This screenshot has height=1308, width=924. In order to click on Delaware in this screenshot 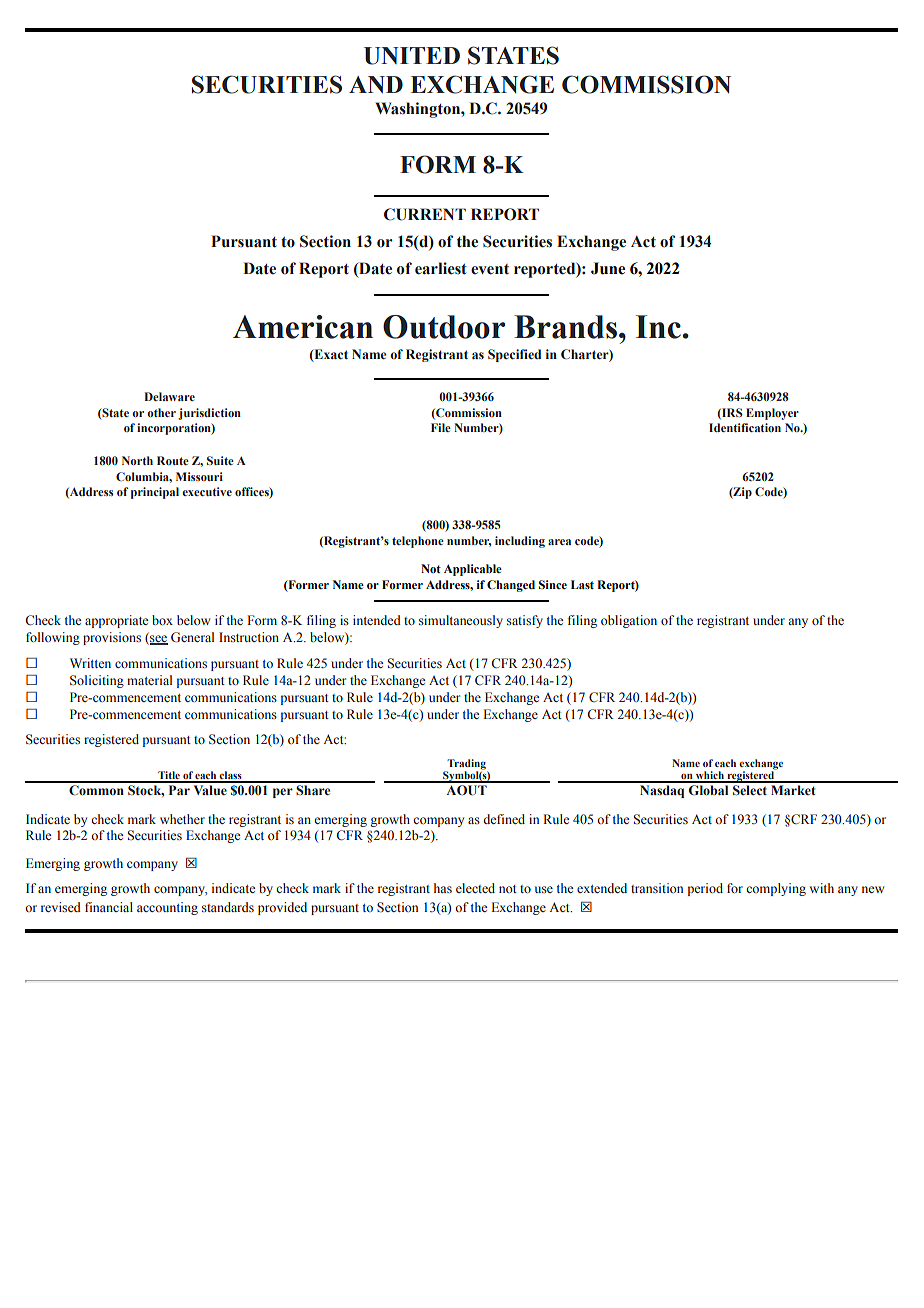, I will do `click(169, 396)`.
